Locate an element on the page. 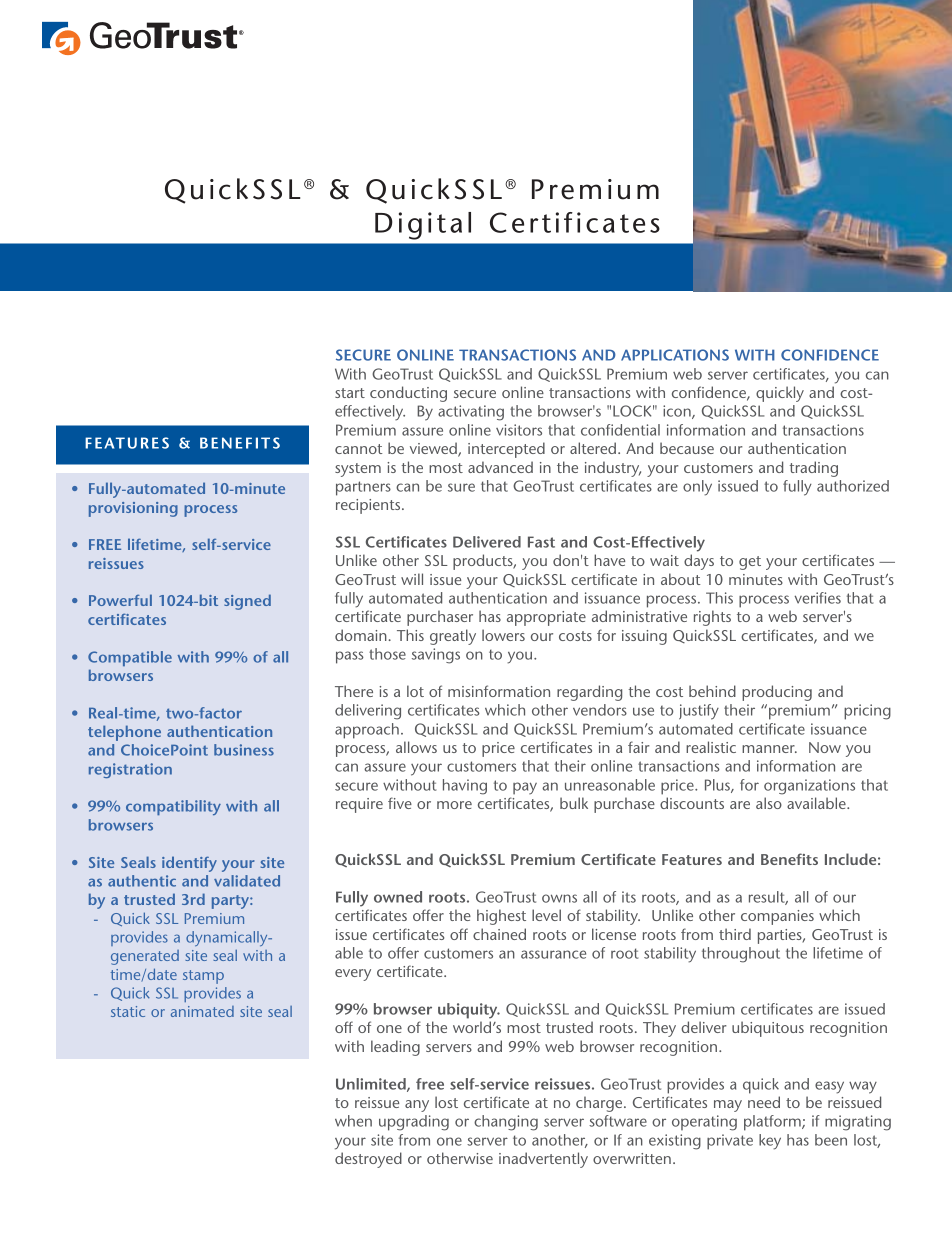 The image size is (952, 1233). APPLICATIONS is located at coordinates (675, 355).
